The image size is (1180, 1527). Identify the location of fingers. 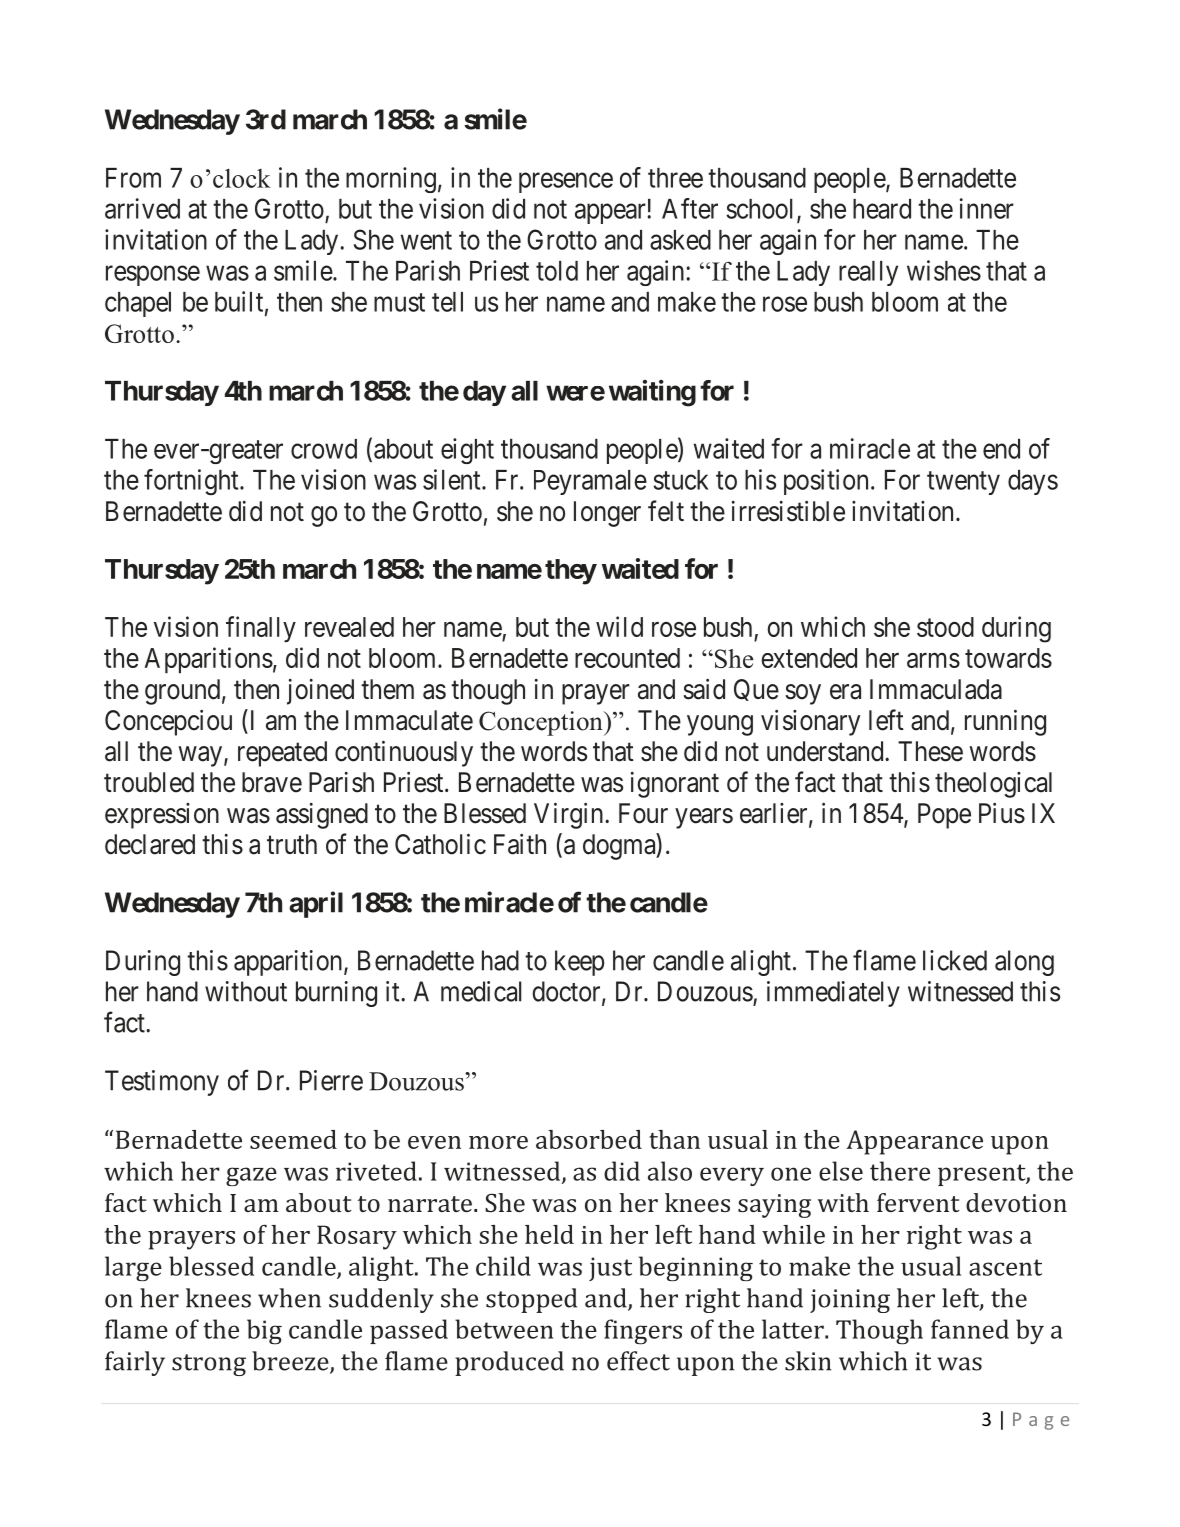
(643, 1332).
